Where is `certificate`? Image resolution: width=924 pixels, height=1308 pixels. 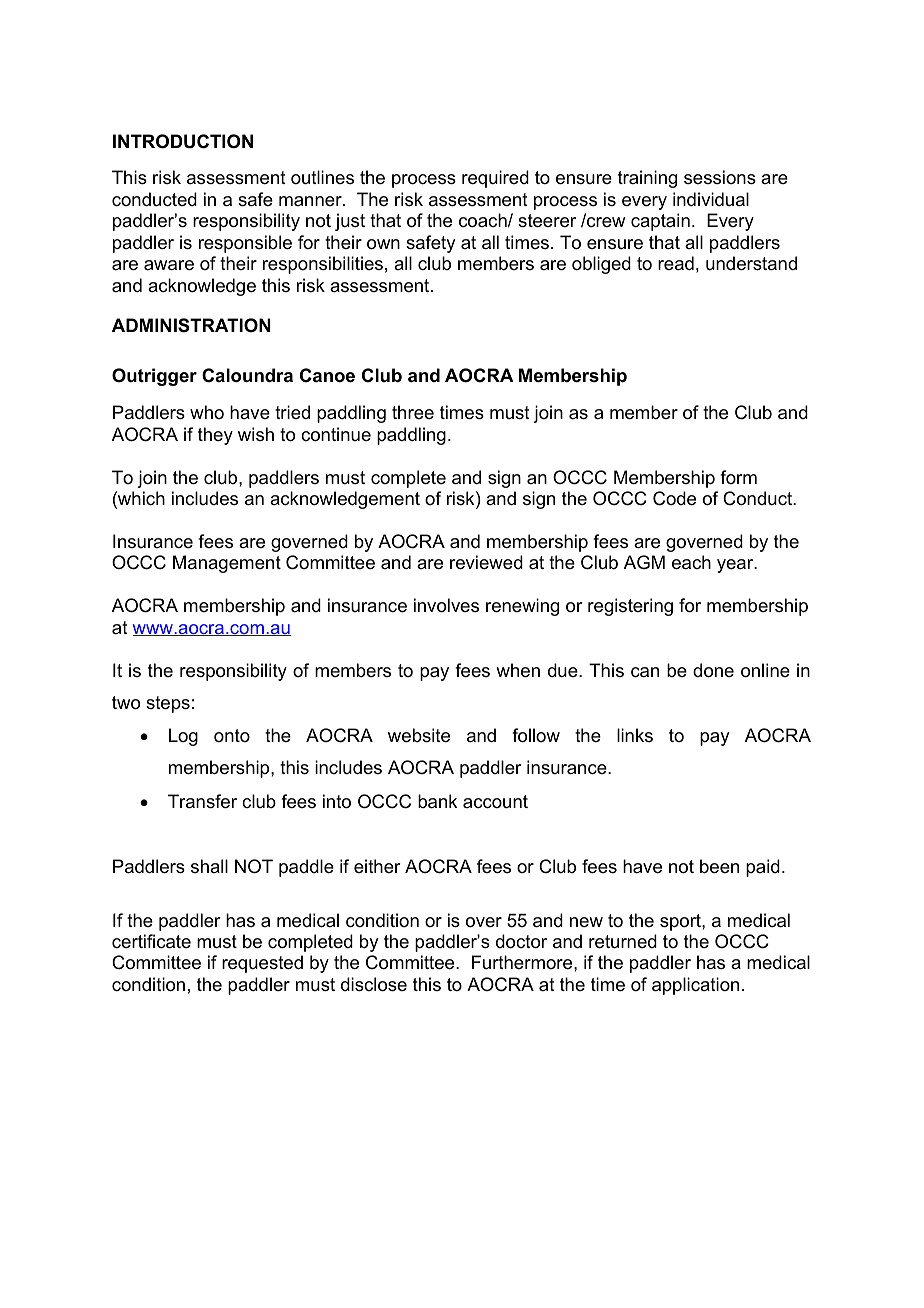 certificate is located at coordinates (151, 941).
